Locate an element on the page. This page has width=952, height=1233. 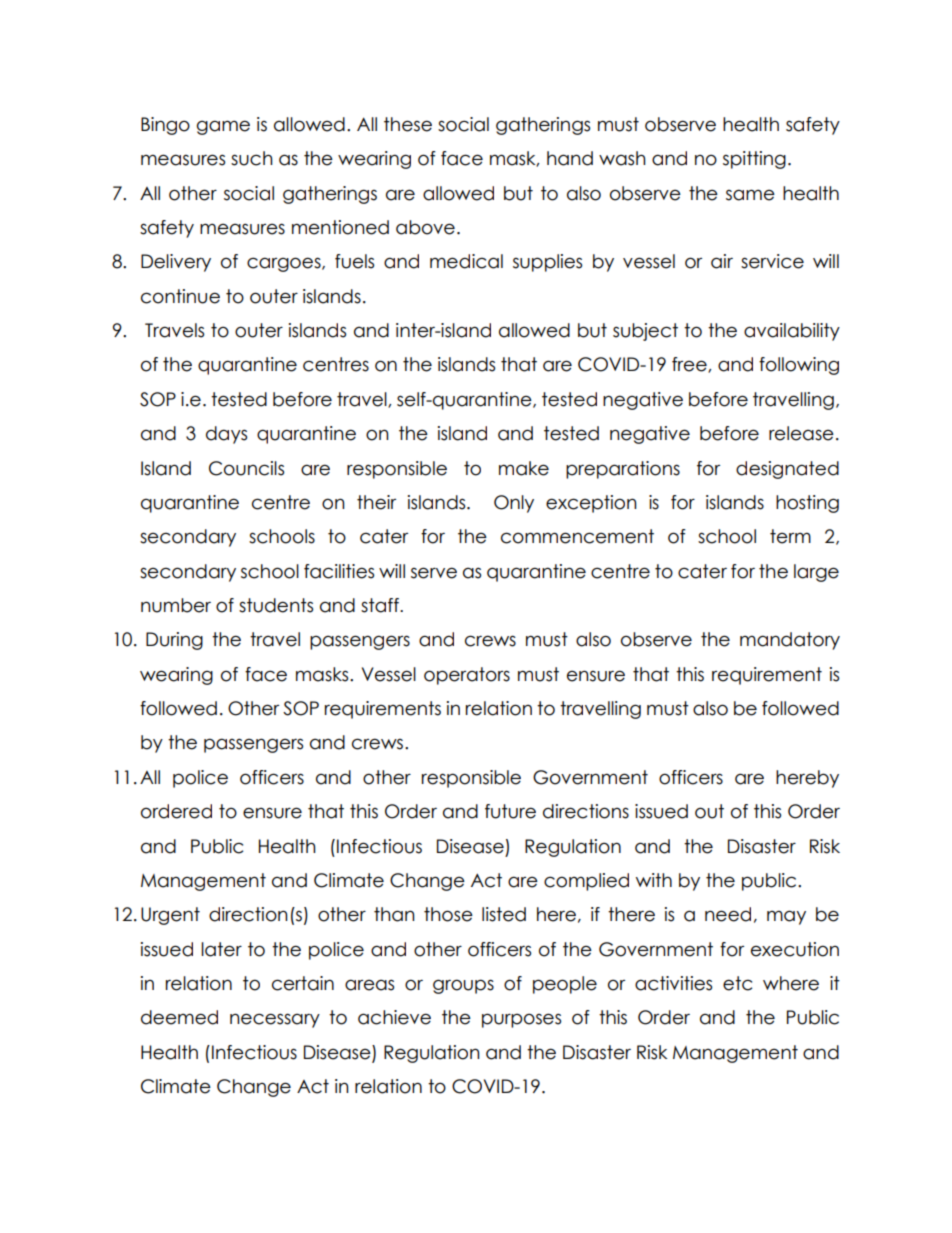
mandatory is located at coordinates (790, 641).
